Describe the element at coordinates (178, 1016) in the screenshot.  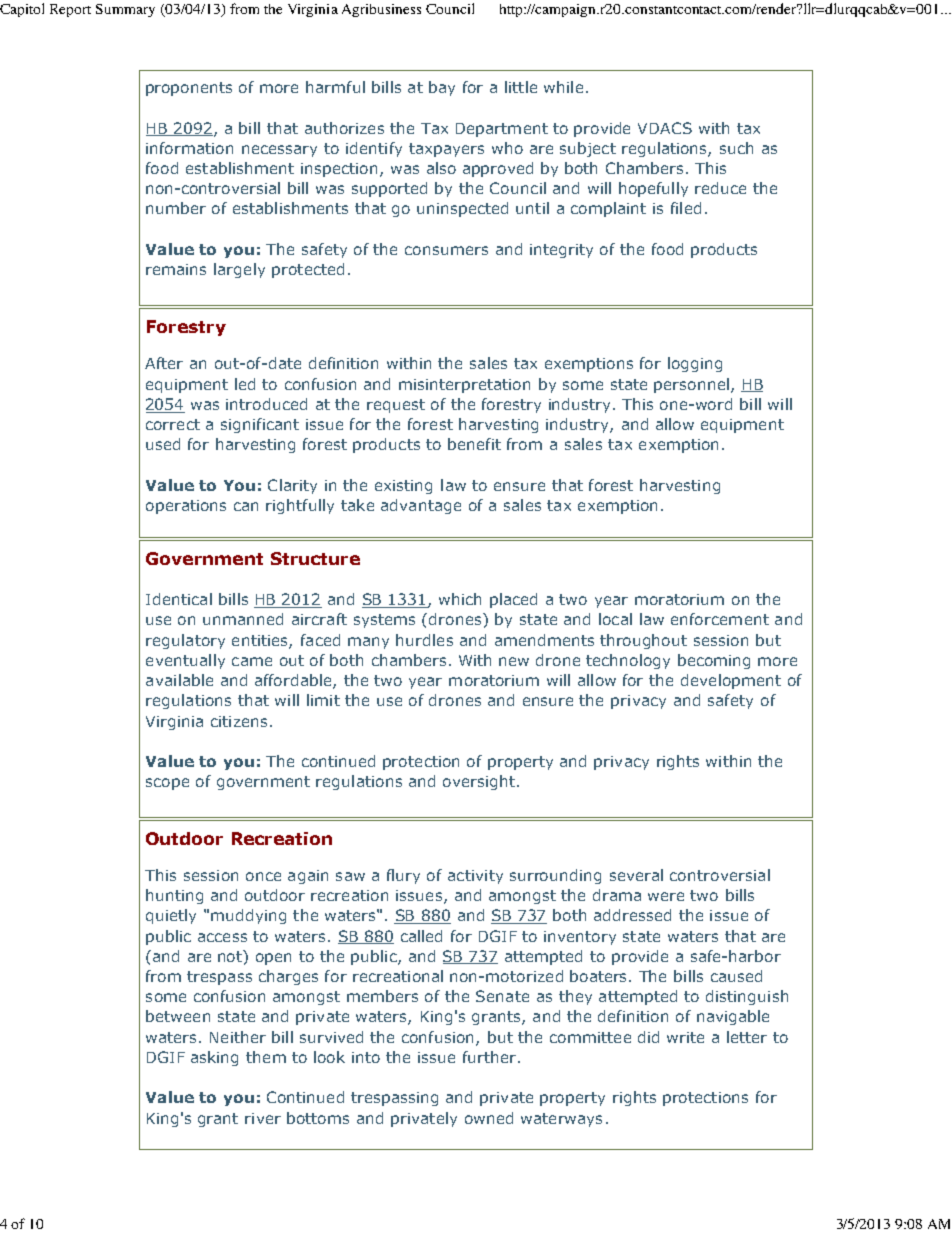
I see `between` at that location.
